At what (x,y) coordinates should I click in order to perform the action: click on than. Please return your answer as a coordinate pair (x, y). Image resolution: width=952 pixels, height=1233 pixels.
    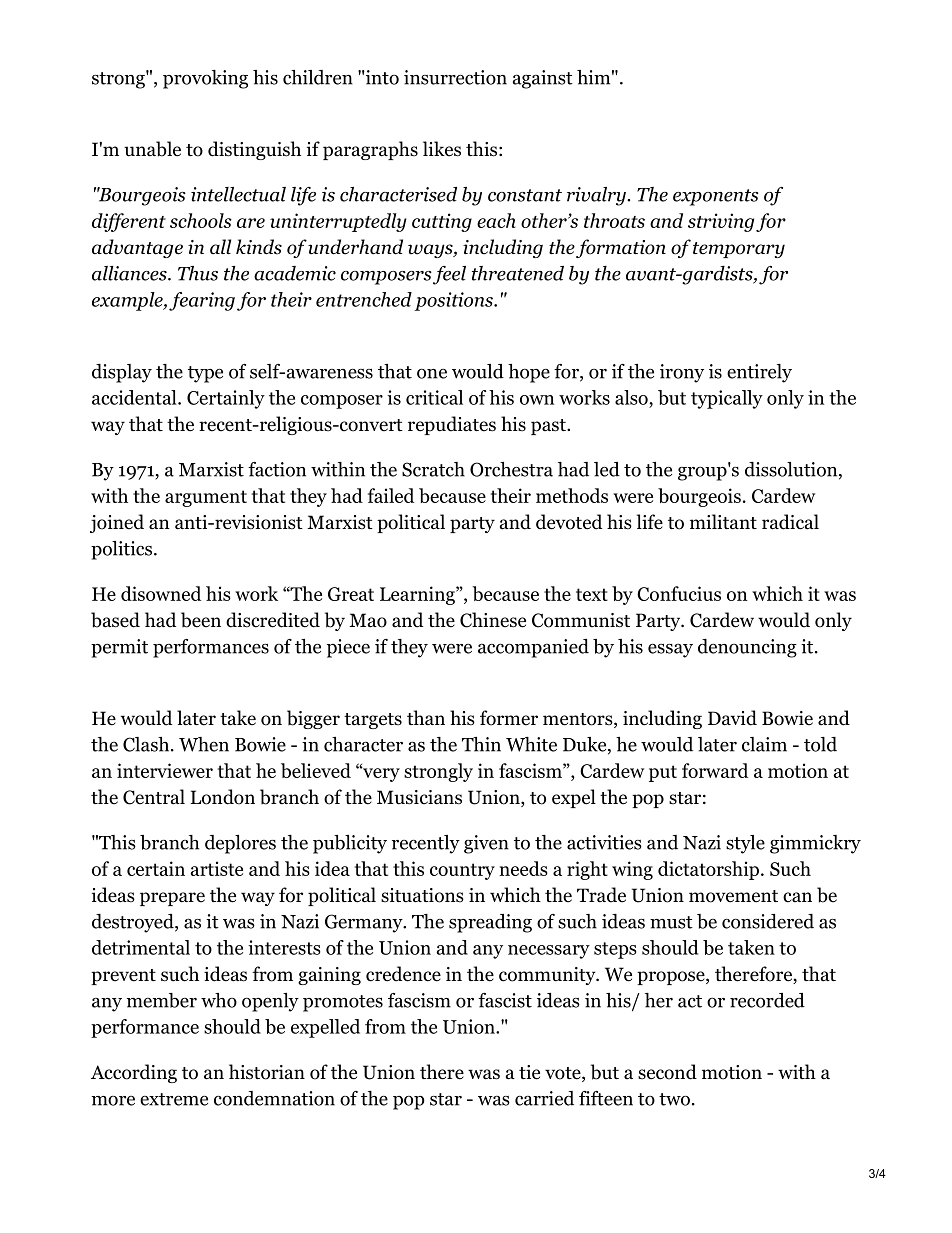
    Looking at the image, I should click on (426, 718).
